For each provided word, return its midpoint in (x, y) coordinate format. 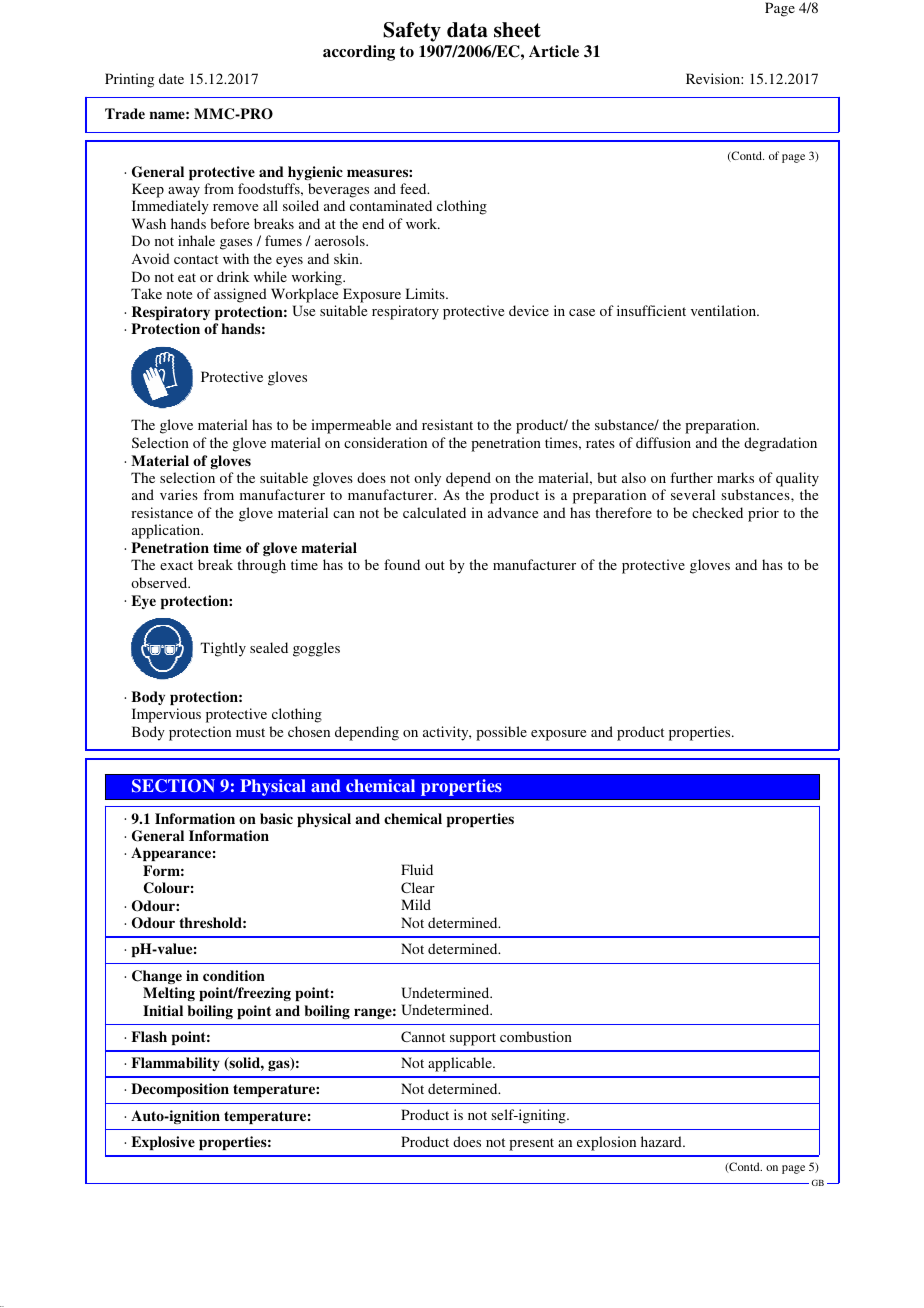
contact (196, 259)
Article (554, 51)
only (427, 479)
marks (735, 477)
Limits (426, 293)
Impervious (166, 715)
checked (717, 512)
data (467, 30)
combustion (536, 1036)
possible (501, 733)
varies (179, 494)
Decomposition (180, 1090)
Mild (416, 904)
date (171, 78)
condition (234, 975)
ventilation (725, 310)
